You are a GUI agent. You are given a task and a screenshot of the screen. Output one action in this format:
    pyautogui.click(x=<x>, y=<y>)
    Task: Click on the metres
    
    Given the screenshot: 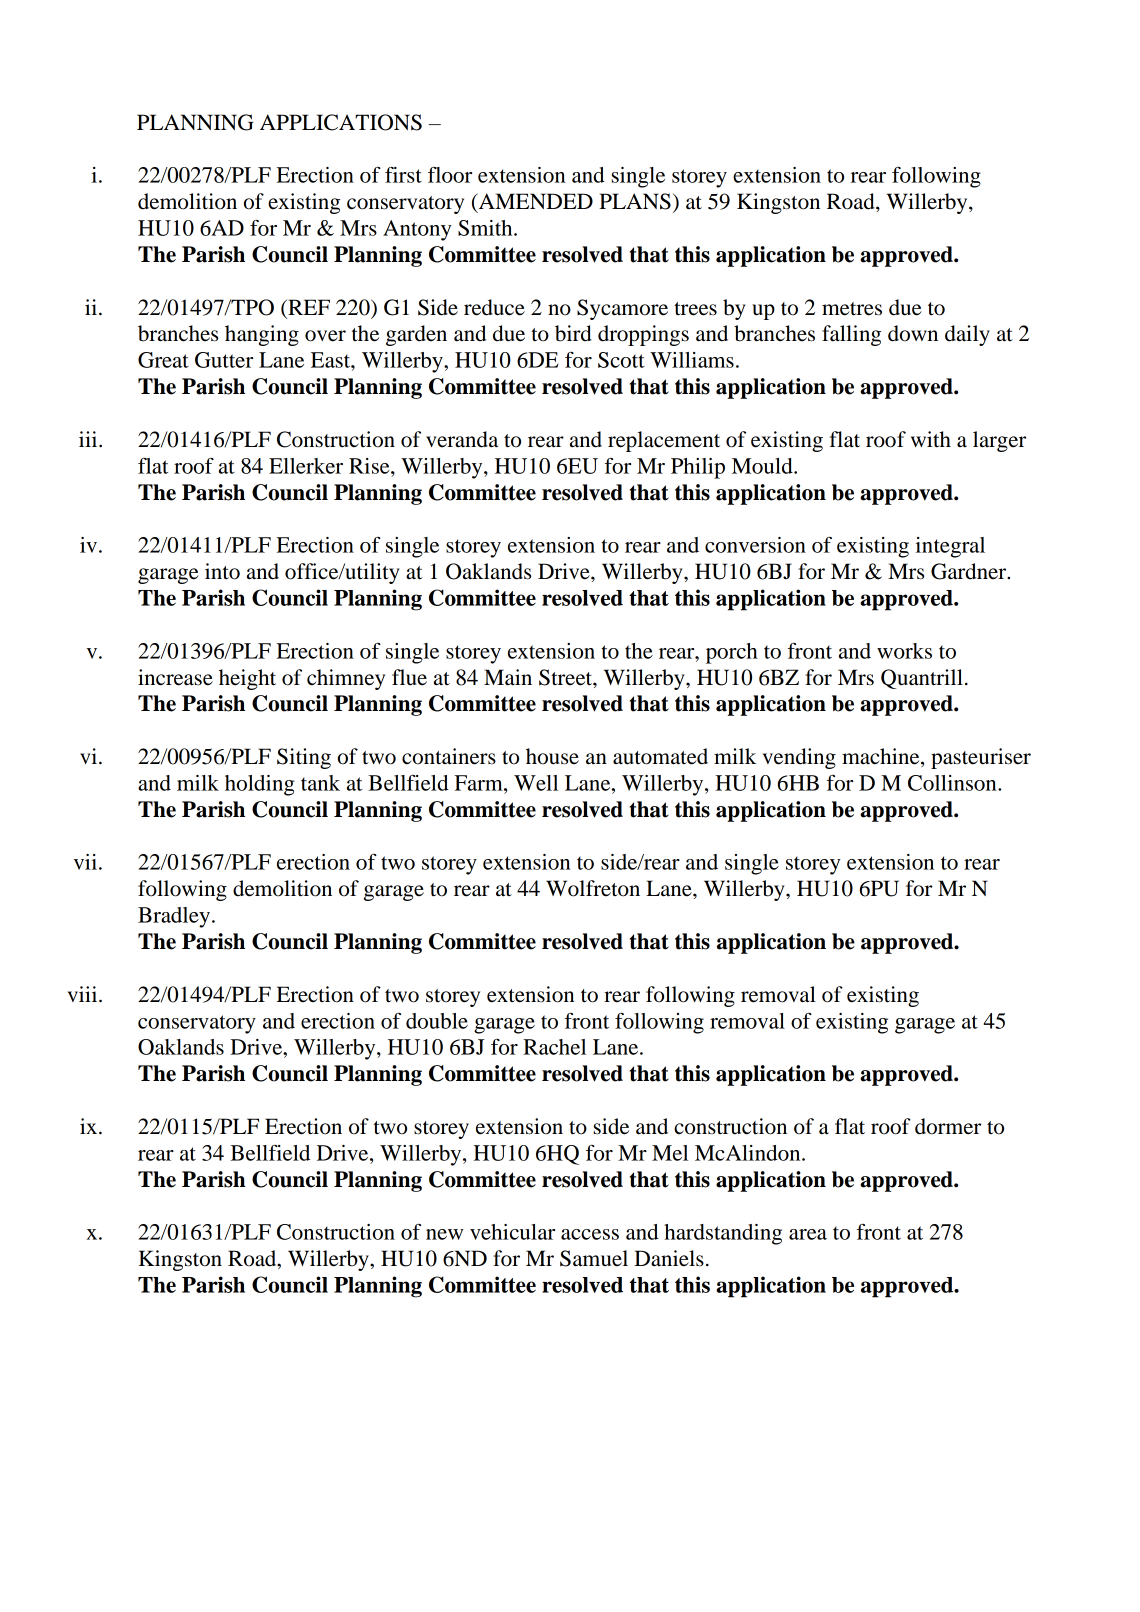 What is the action you would take?
    pyautogui.click(x=852, y=309)
